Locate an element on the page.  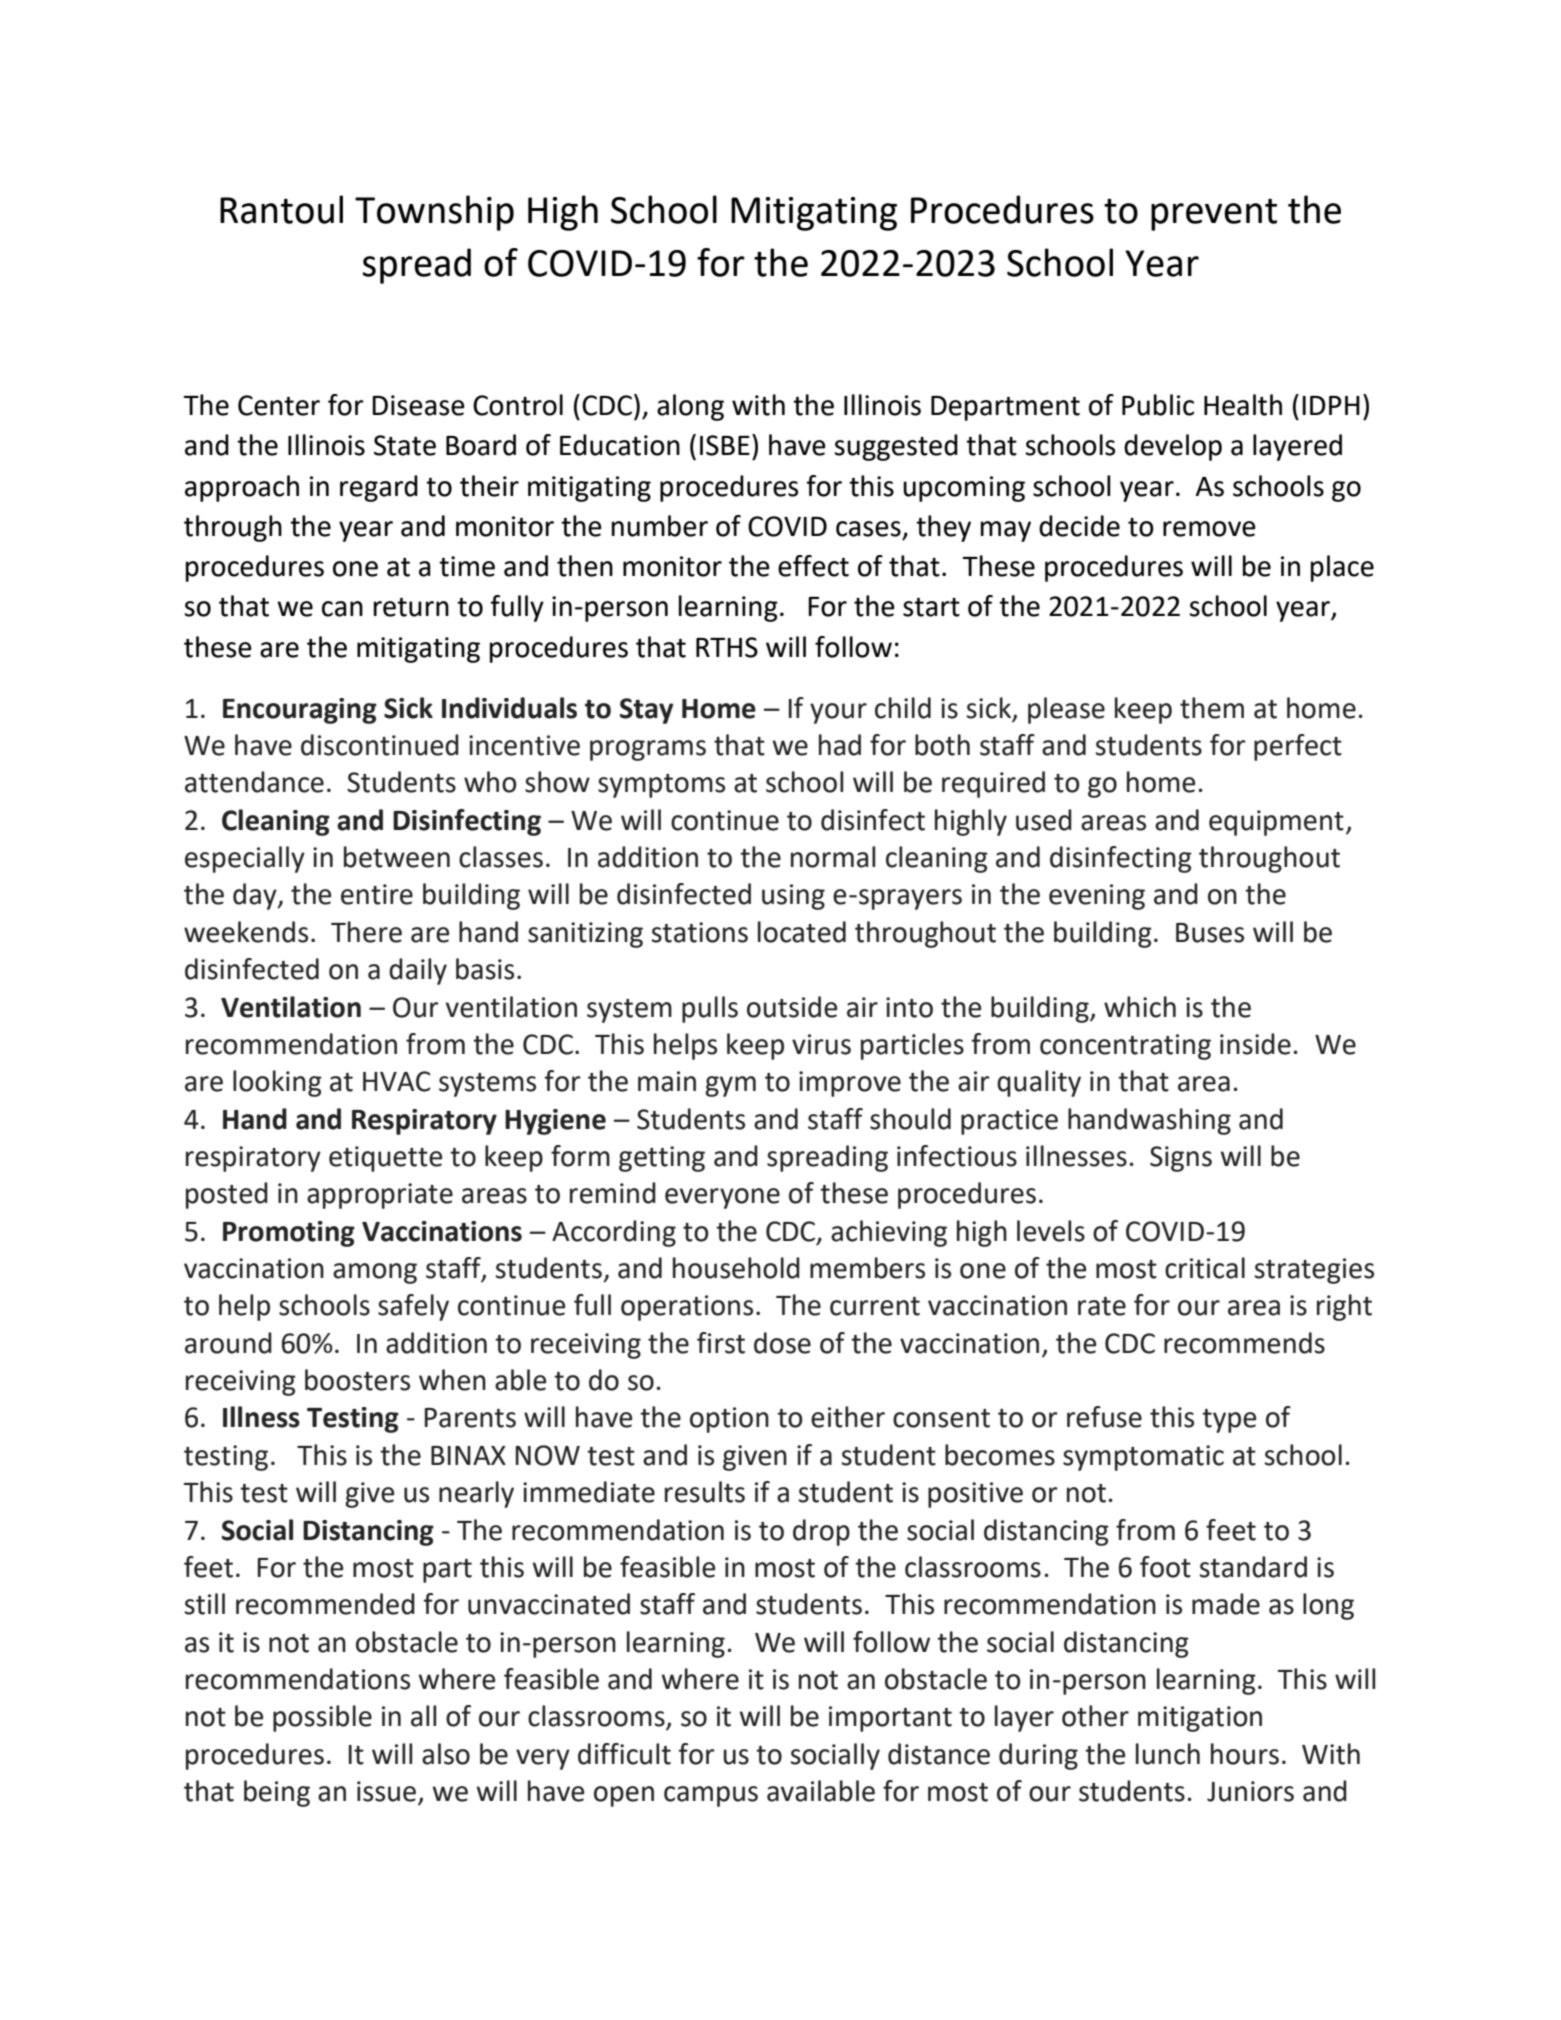
prevent is located at coordinates (1214, 215).
